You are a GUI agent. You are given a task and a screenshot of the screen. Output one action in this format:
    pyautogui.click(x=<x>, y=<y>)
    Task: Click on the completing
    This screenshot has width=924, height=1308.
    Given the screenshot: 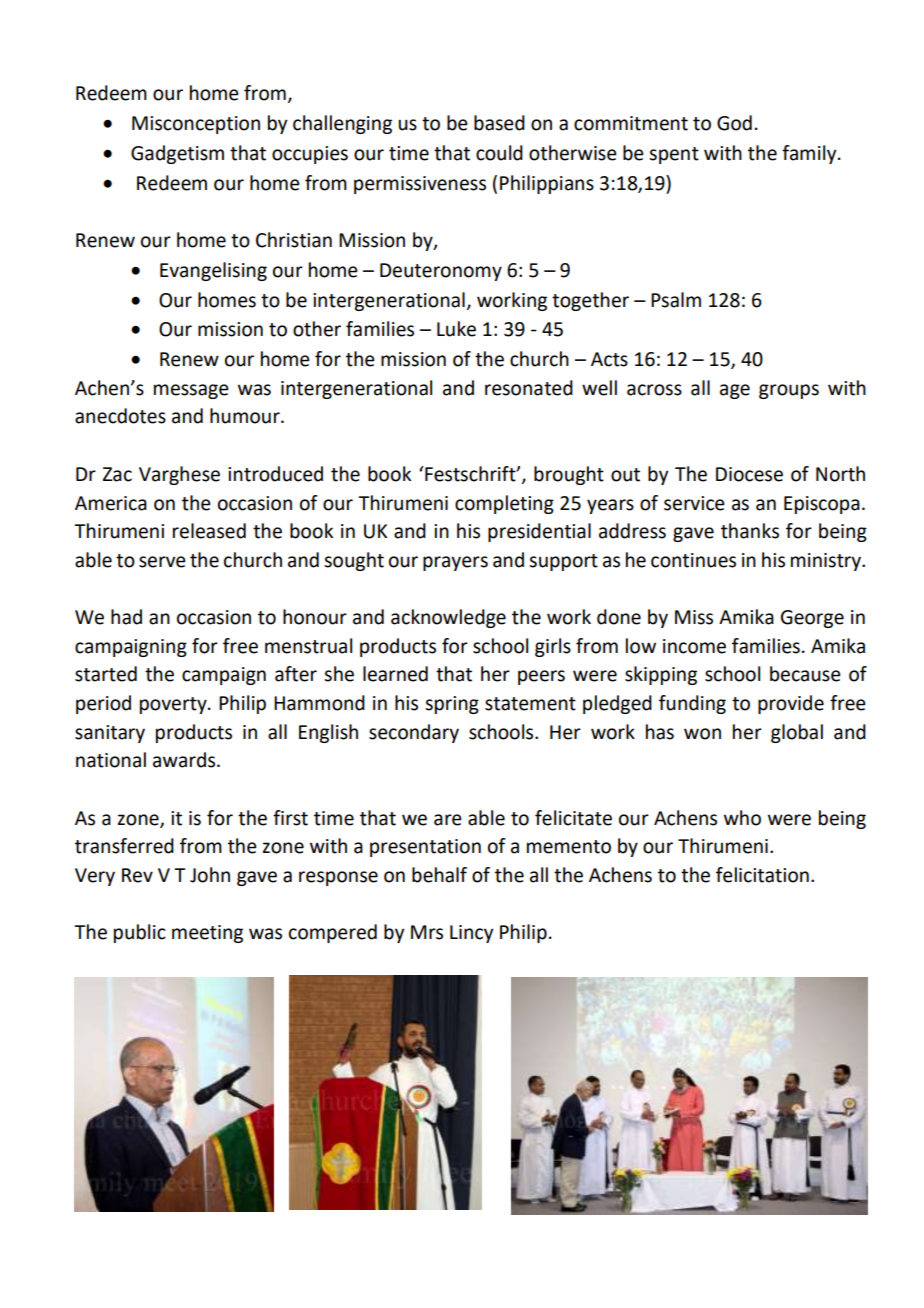 What is the action you would take?
    pyautogui.click(x=504, y=504)
